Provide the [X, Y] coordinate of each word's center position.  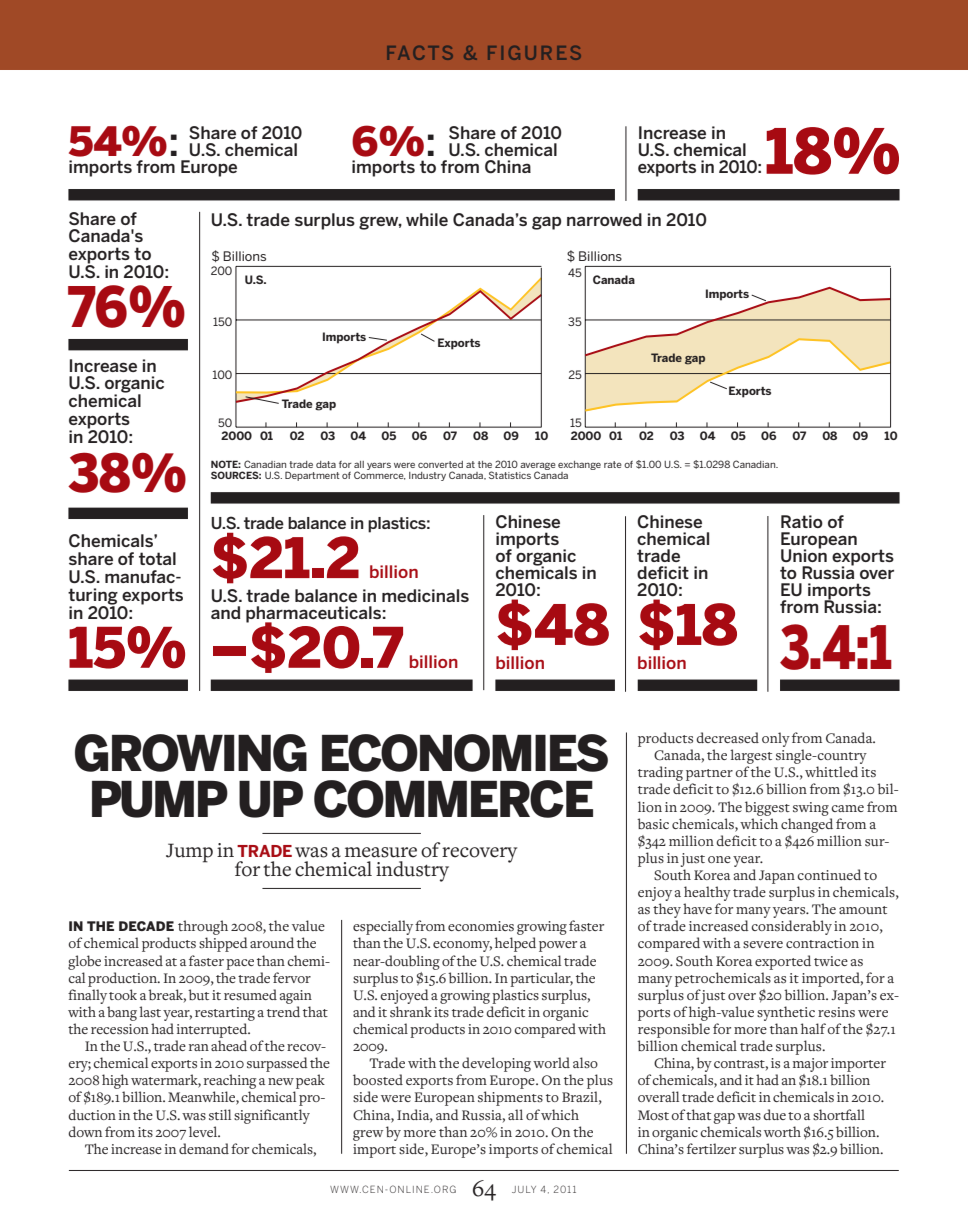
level [204, 1131]
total [157, 558]
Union [804, 554]
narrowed [604, 219]
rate [613, 464]
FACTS [420, 53]
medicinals [425, 595]
